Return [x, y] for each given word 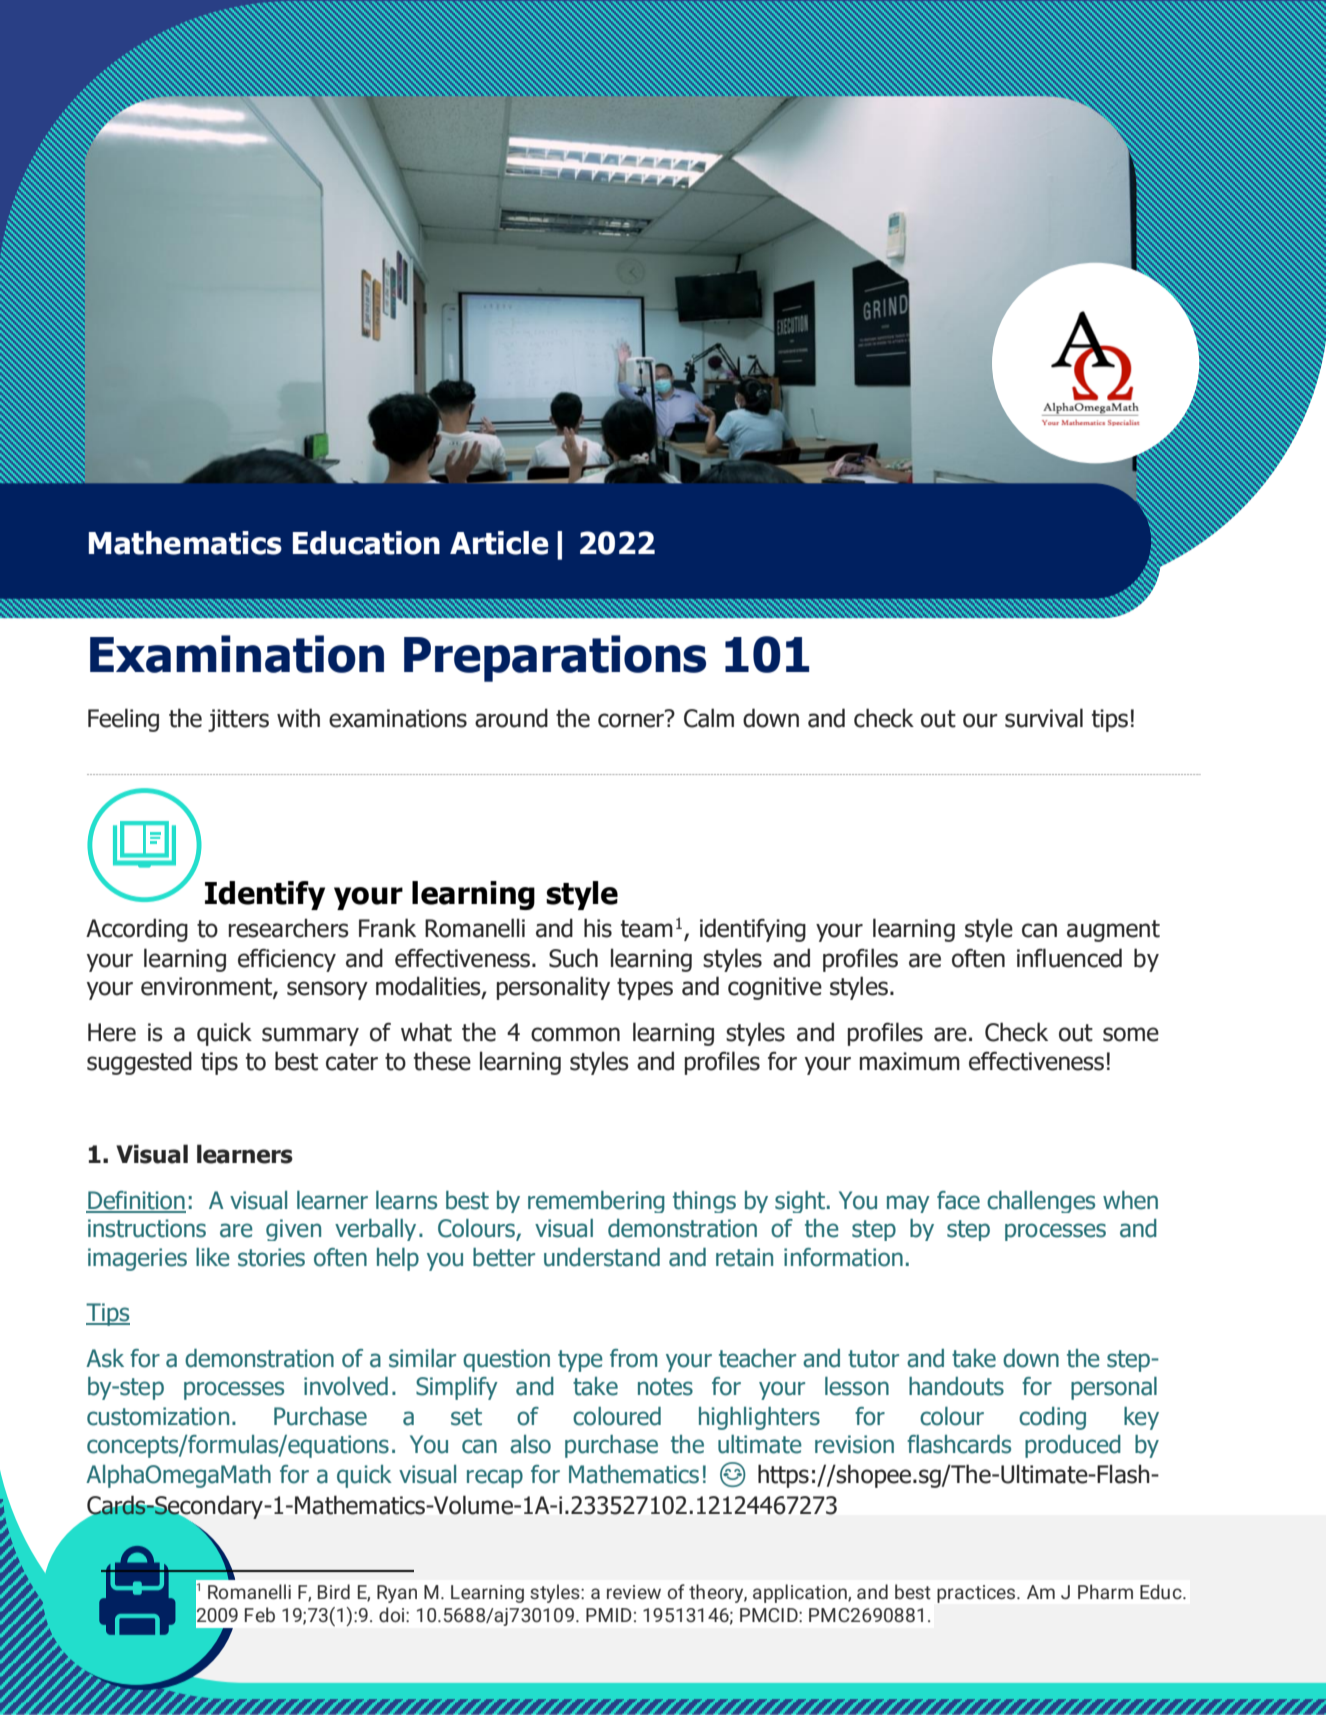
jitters [238, 720]
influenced [1069, 958]
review [634, 1592]
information [843, 1257]
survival [1044, 718]
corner [632, 719]
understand [602, 1257]
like [213, 1257]
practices [977, 1594]
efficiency [287, 960]
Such [573, 958]
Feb [260, 1614]
